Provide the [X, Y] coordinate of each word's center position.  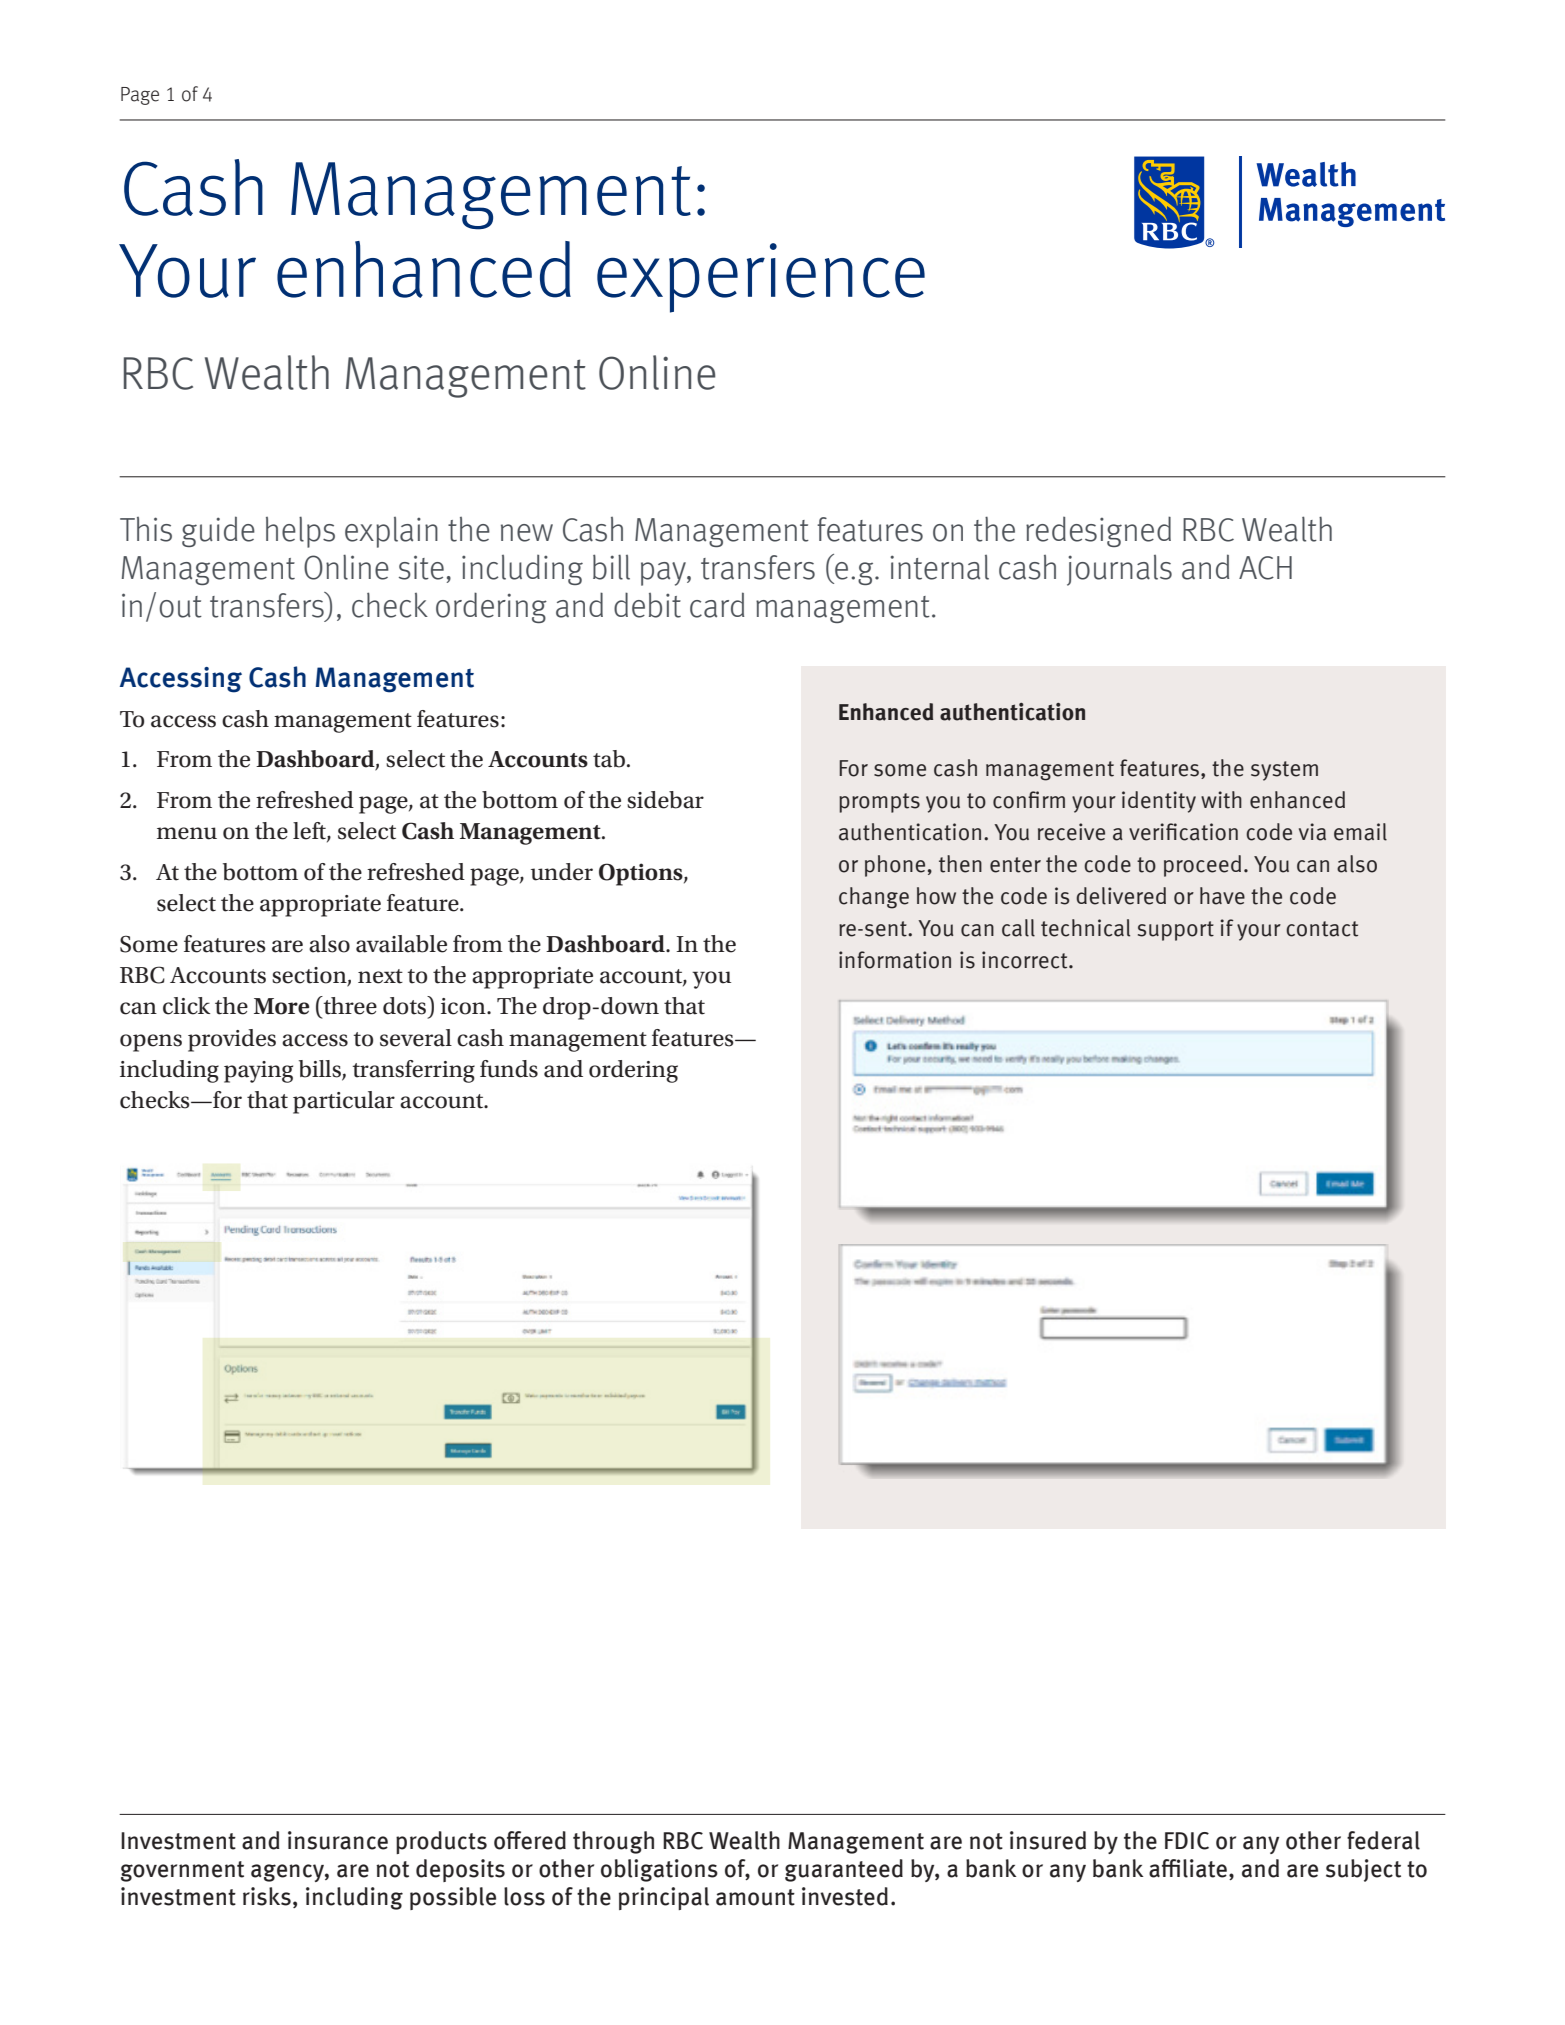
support [1176, 931]
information [895, 960]
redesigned [1098, 531]
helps [300, 532]
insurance [338, 1840]
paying [258, 1072]
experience [761, 278]
